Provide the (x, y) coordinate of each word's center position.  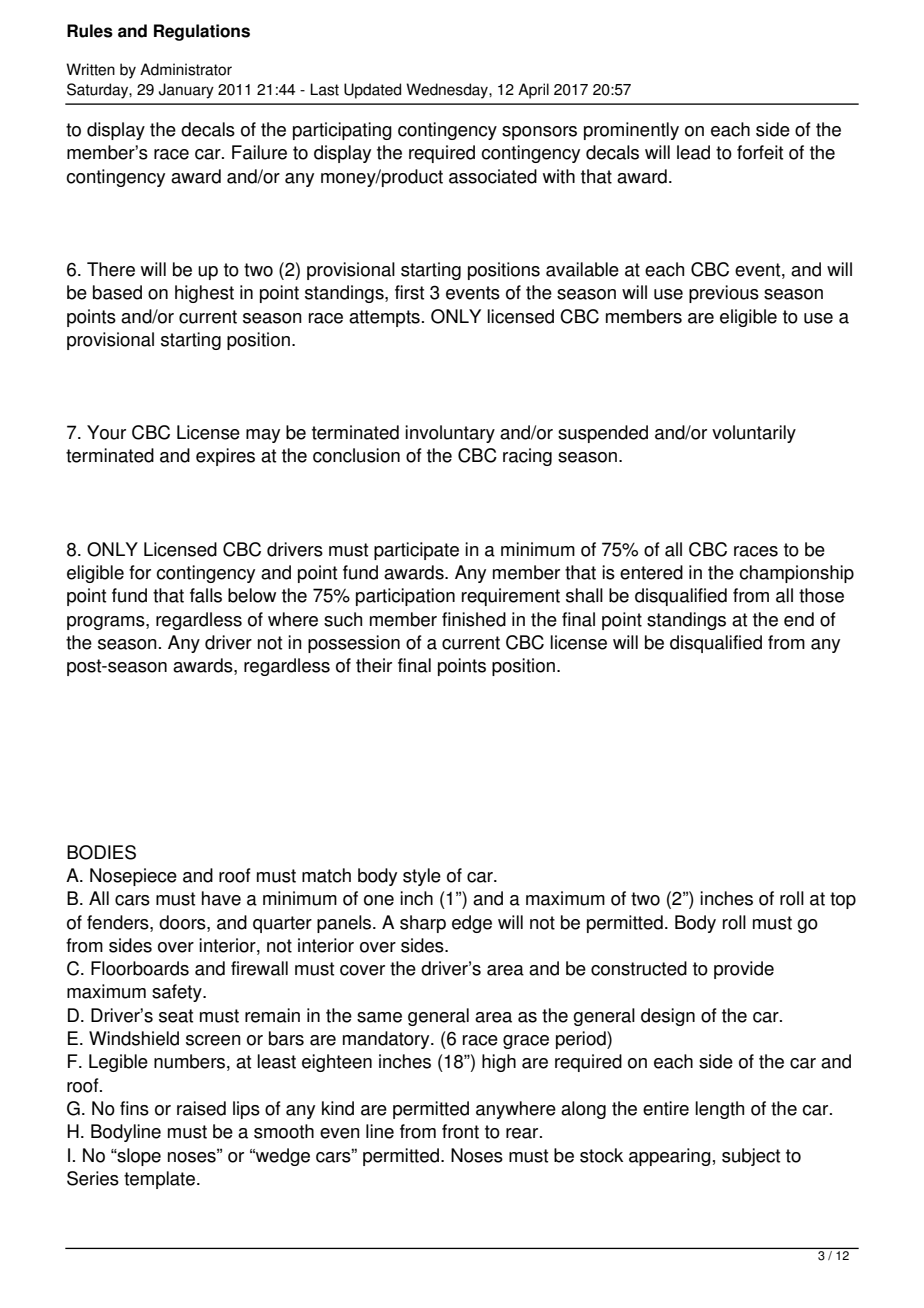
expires (225, 457)
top (843, 900)
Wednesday (448, 91)
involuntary (450, 434)
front (460, 1131)
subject (751, 1157)
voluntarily (754, 434)
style (422, 877)
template (161, 1180)
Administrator (186, 69)
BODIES (101, 852)
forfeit (760, 152)
